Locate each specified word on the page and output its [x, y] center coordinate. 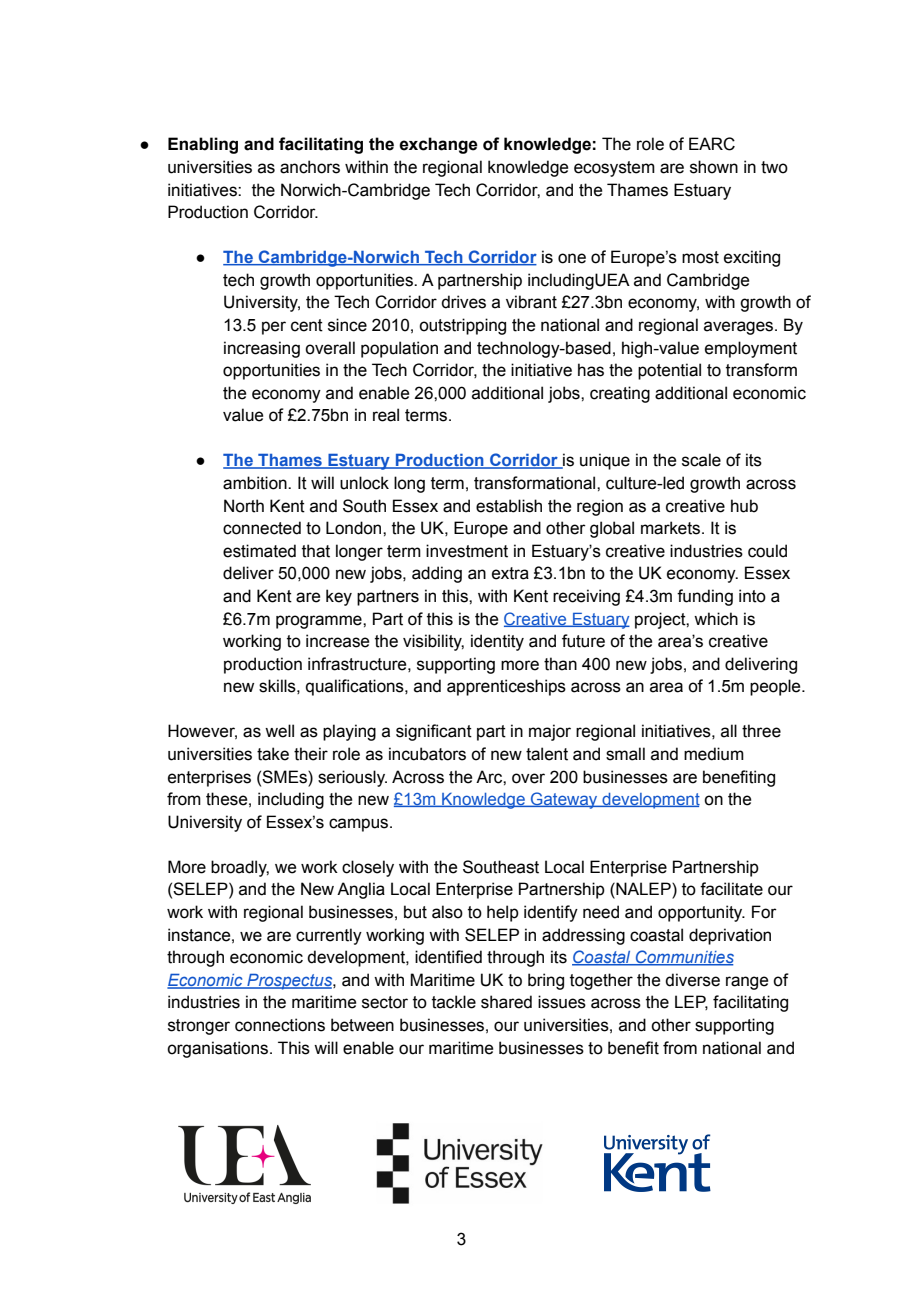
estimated [259, 551]
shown [714, 167]
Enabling [203, 145]
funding [705, 597]
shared [506, 1002]
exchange [438, 145]
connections [280, 1025]
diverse [692, 980]
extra [510, 573]
